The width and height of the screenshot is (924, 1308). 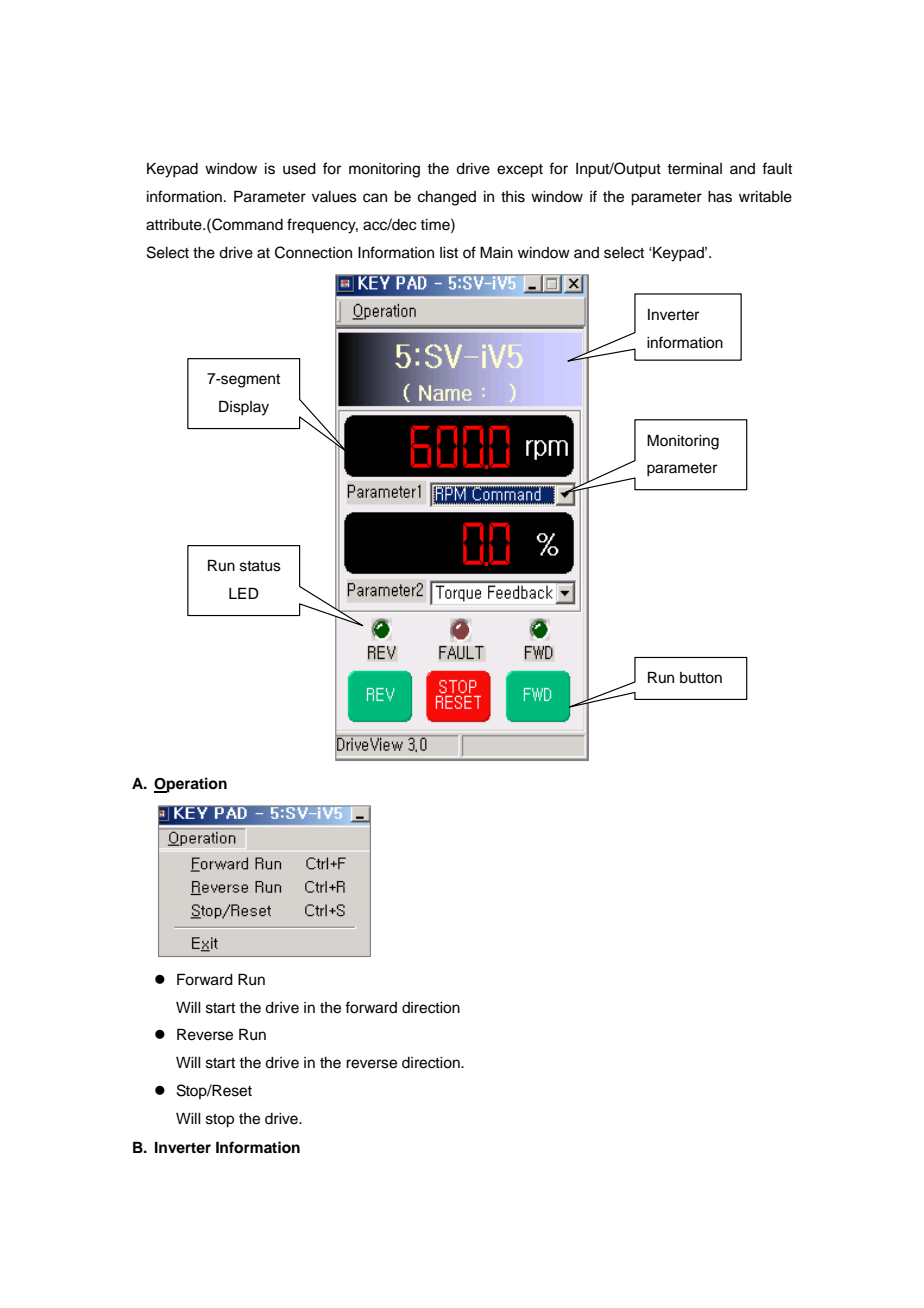 What do you see at coordinates (244, 593) in the screenshot?
I see `LED` at bounding box center [244, 593].
